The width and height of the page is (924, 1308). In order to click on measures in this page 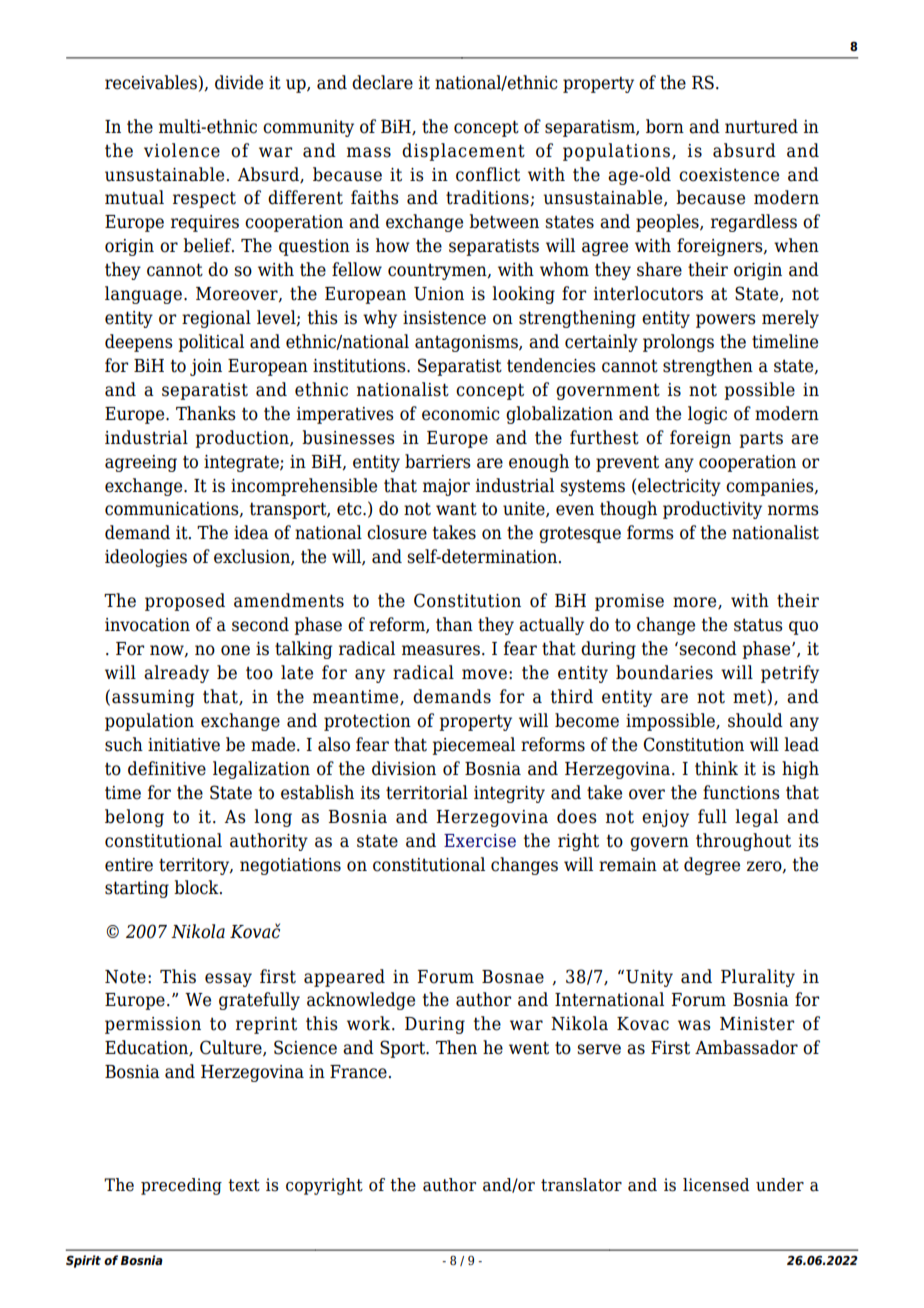, I will do `click(441, 650)`.
